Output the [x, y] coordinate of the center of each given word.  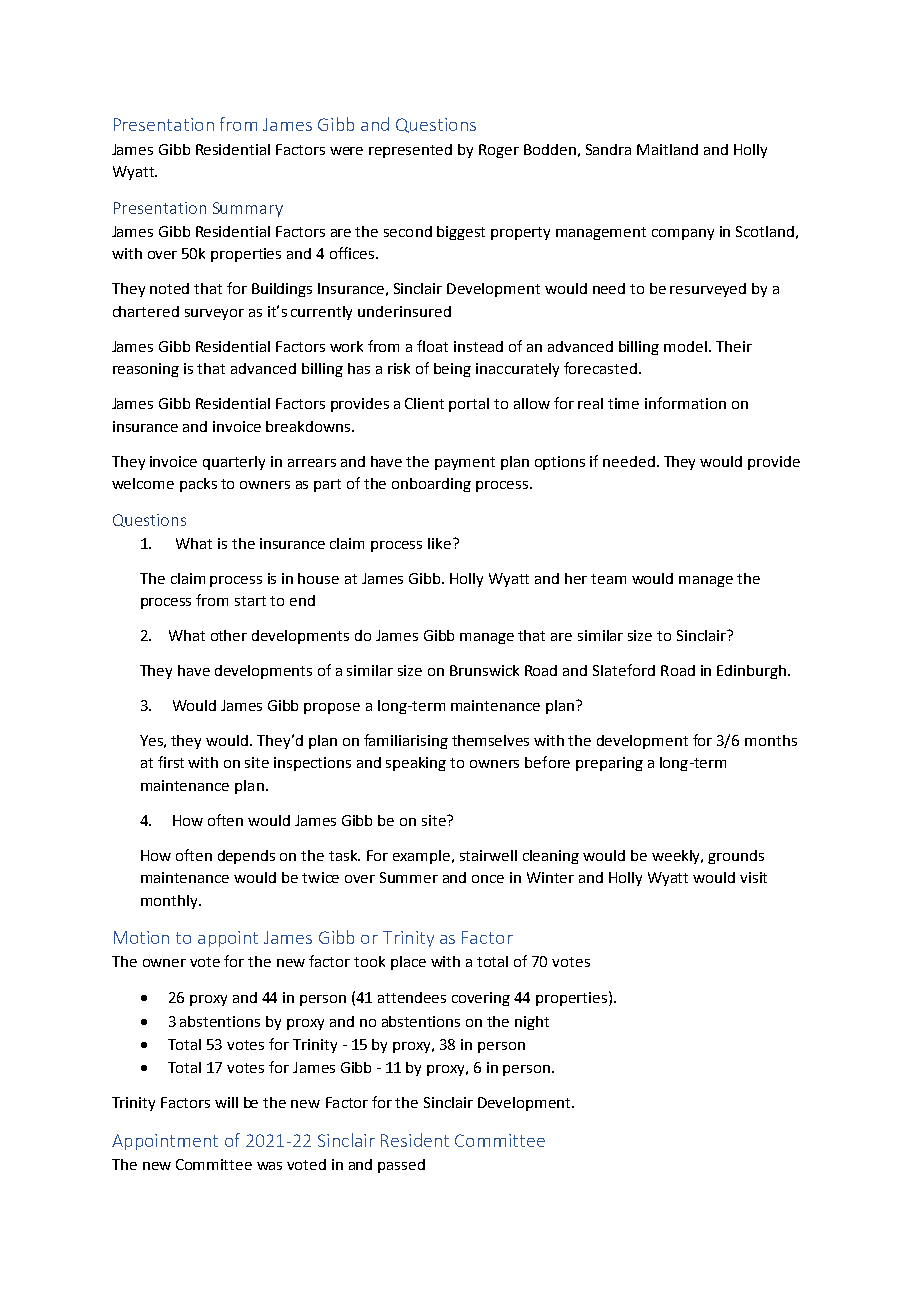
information [685, 403]
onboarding [431, 485]
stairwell [488, 855]
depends [246, 857]
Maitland [667, 149]
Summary [248, 209]
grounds [736, 857]
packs [198, 485]
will [226, 1102]
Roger [499, 151]
